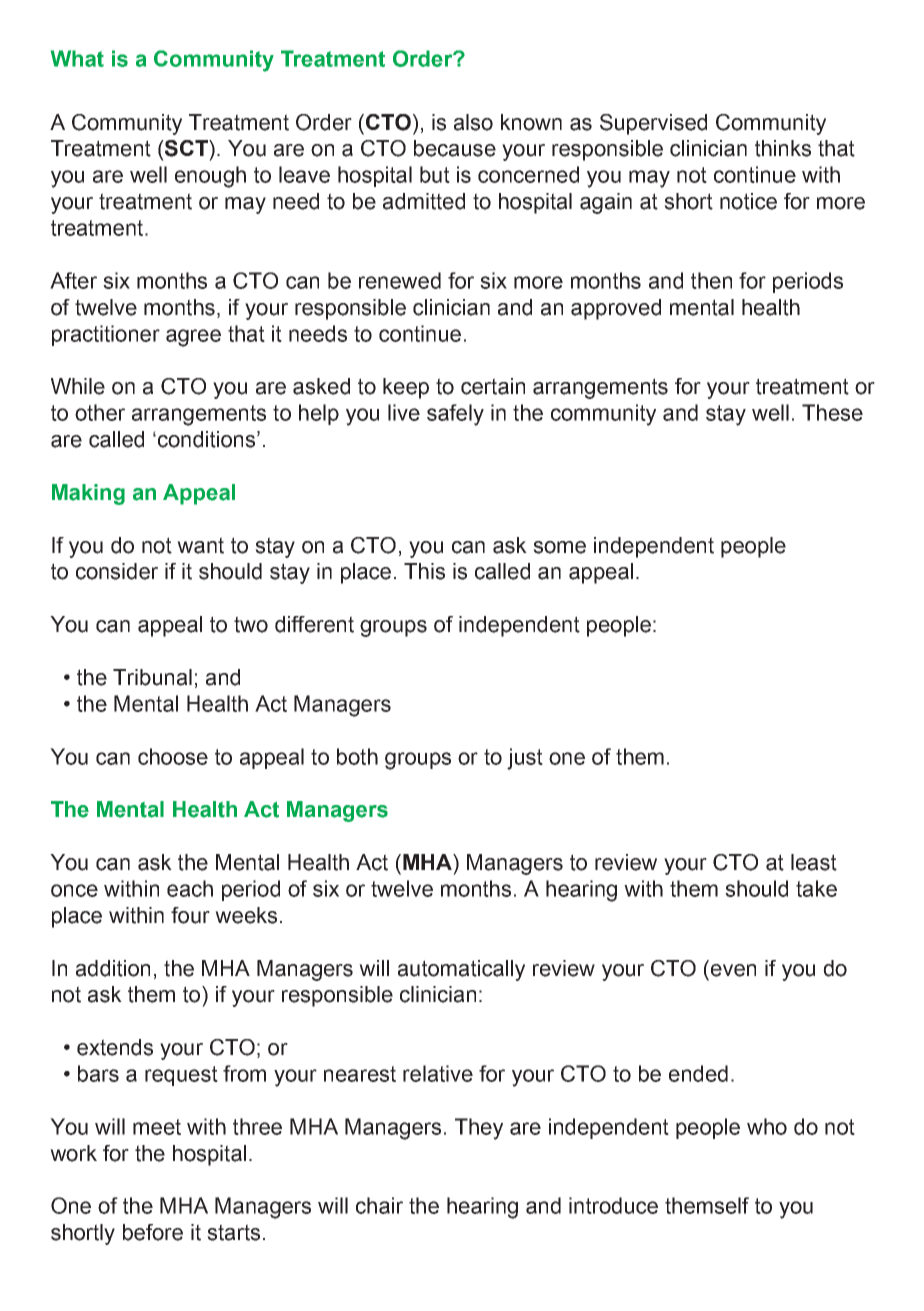  Describe the element at coordinates (153, 1232) in the screenshot. I see `before` at that location.
